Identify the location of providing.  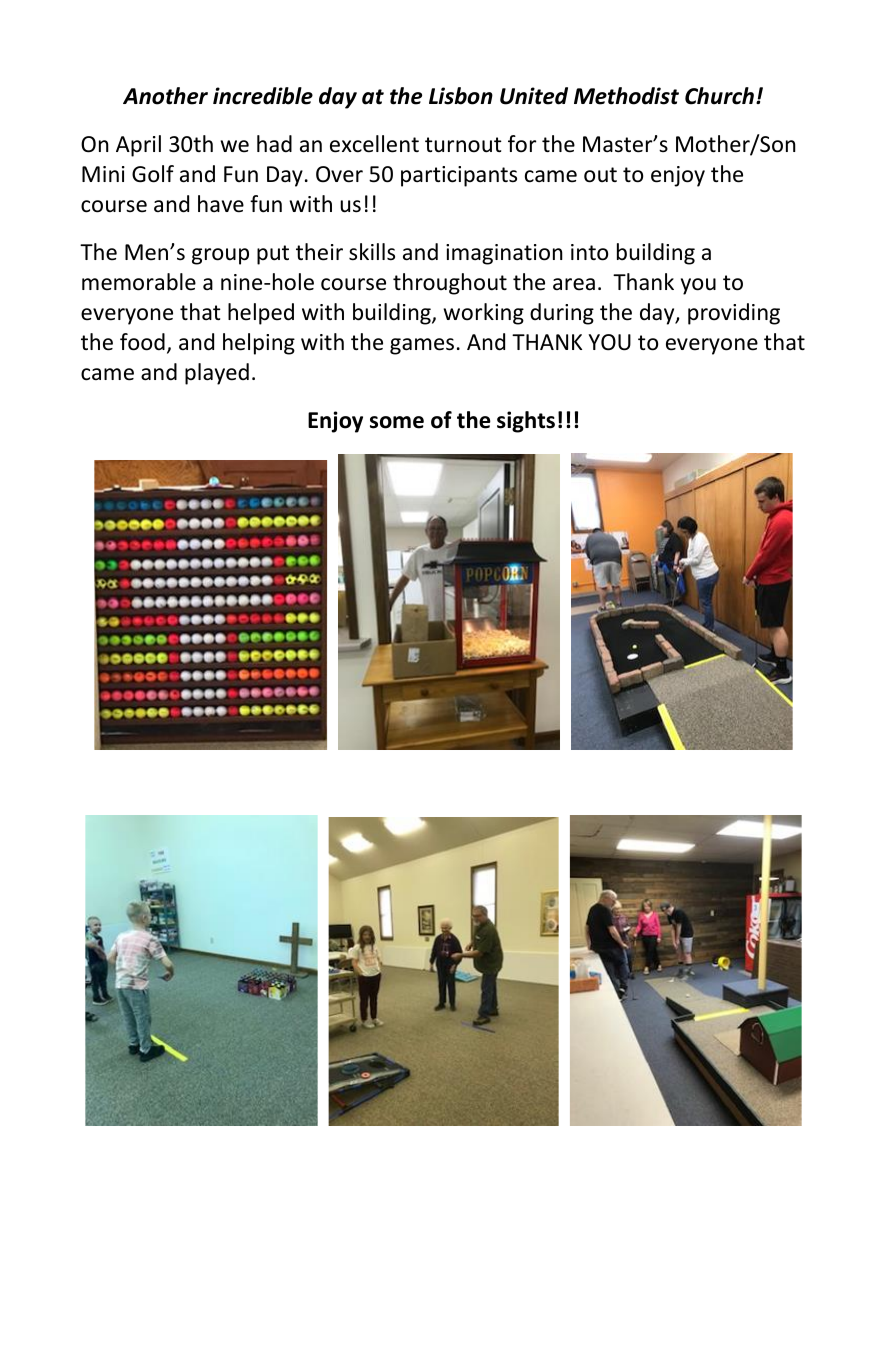
(734, 314).
